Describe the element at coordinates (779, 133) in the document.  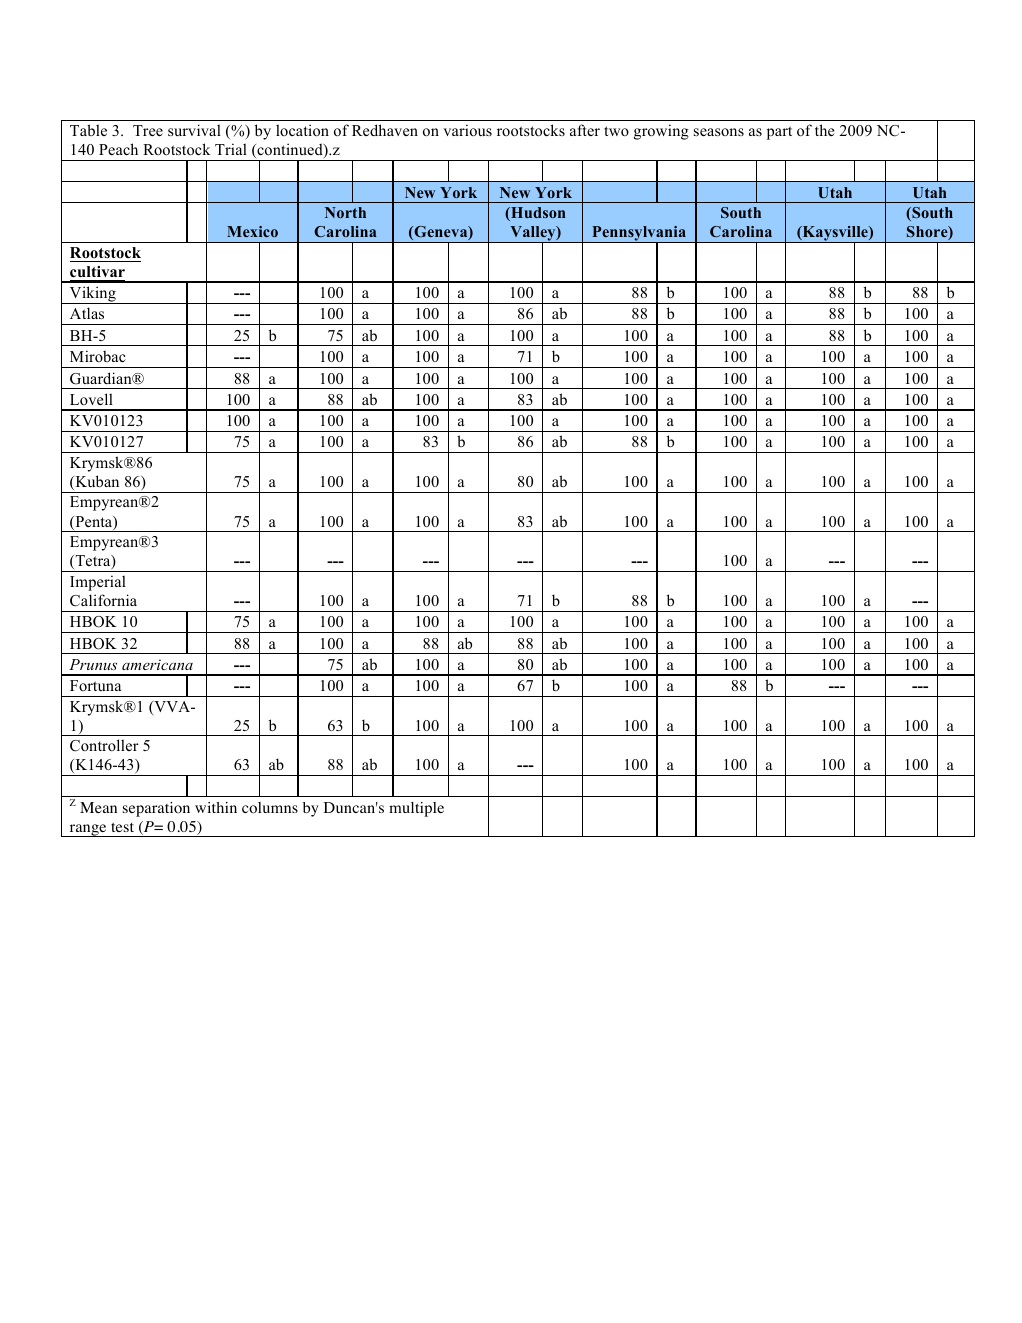
I see `part` at that location.
